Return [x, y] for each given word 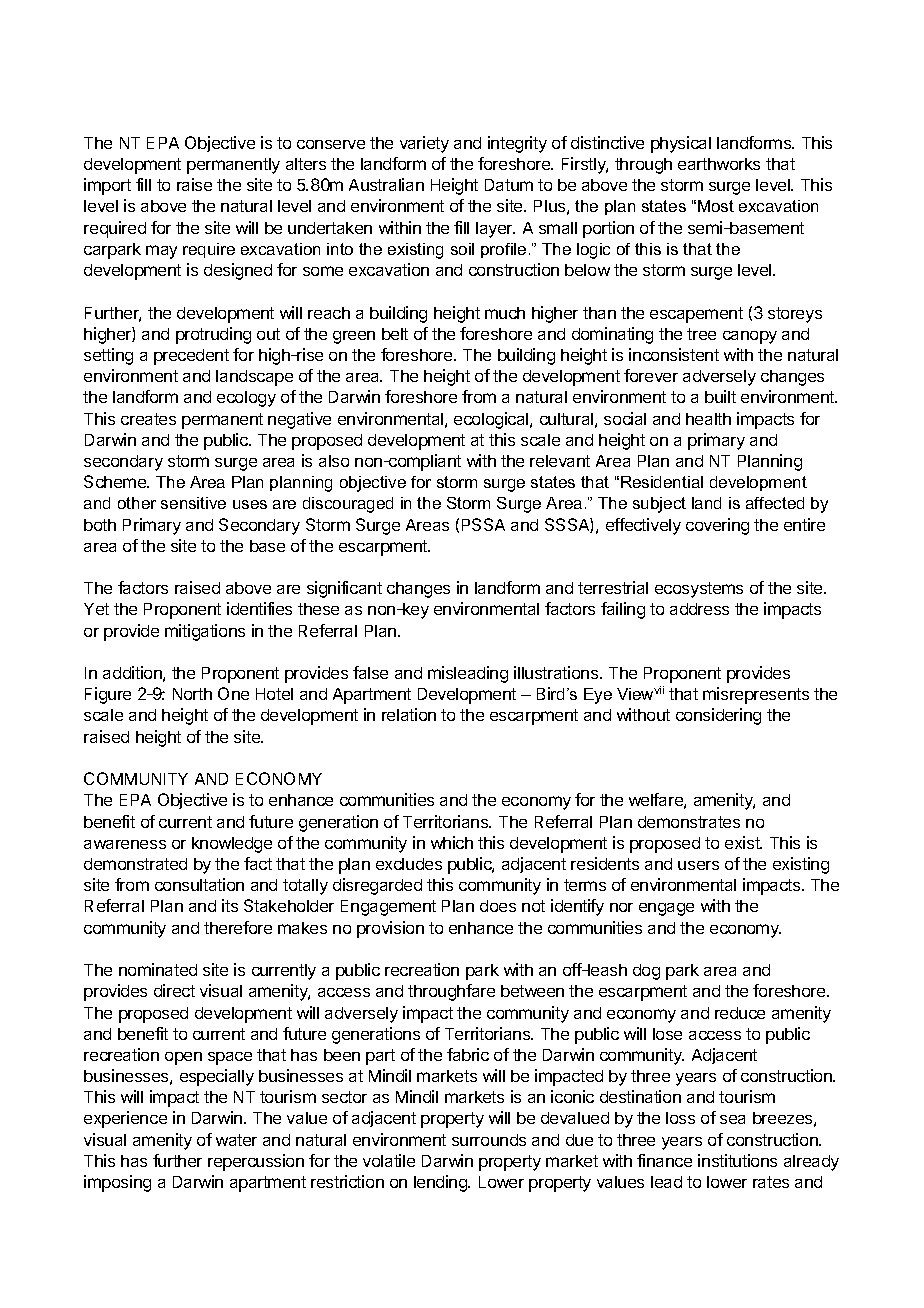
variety [424, 144]
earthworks [719, 164]
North [192, 694]
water [236, 1140]
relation [409, 714]
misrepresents [756, 695]
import [107, 186]
